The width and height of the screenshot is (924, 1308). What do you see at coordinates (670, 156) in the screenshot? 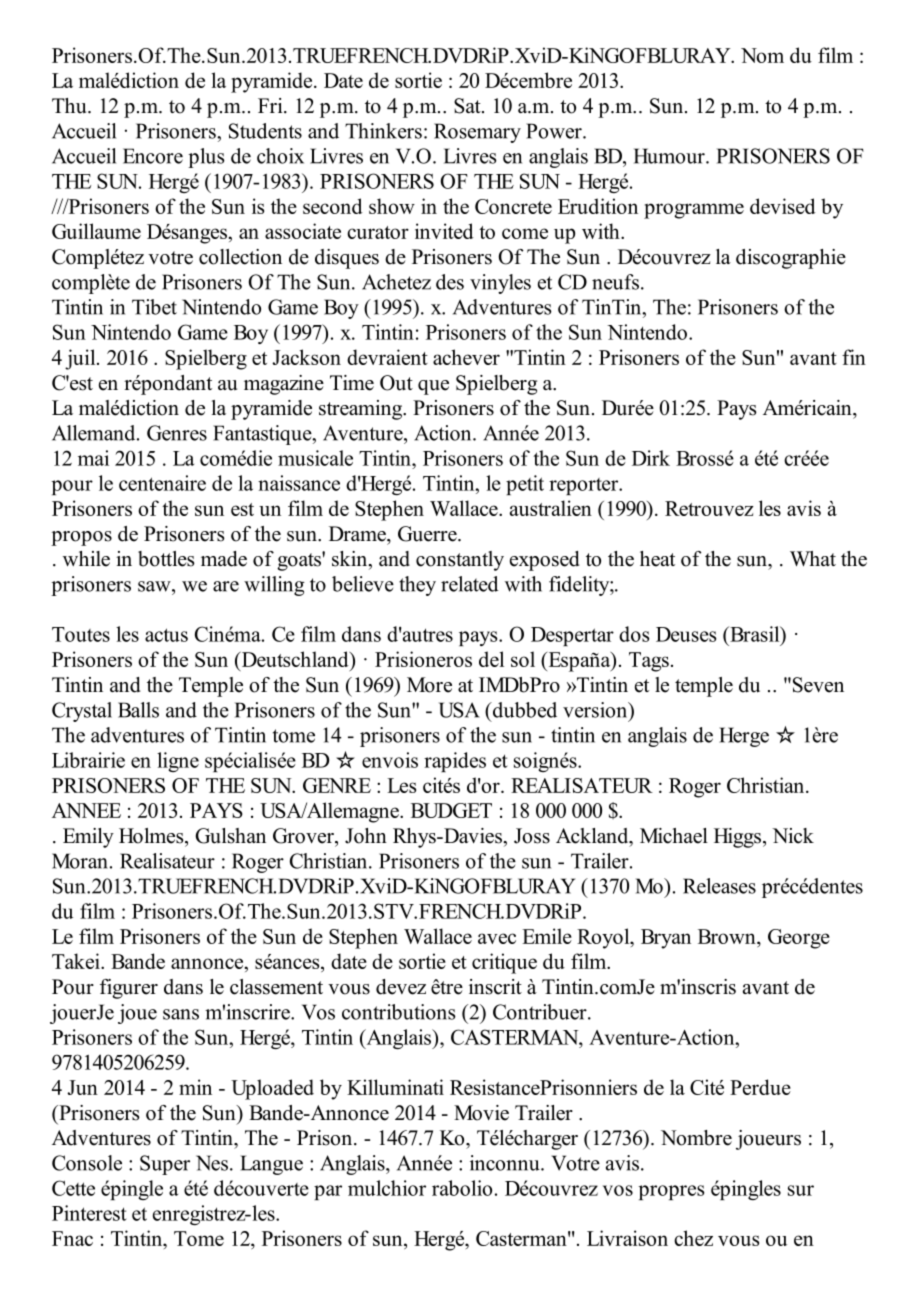
I see `Humour` at bounding box center [670, 156].
